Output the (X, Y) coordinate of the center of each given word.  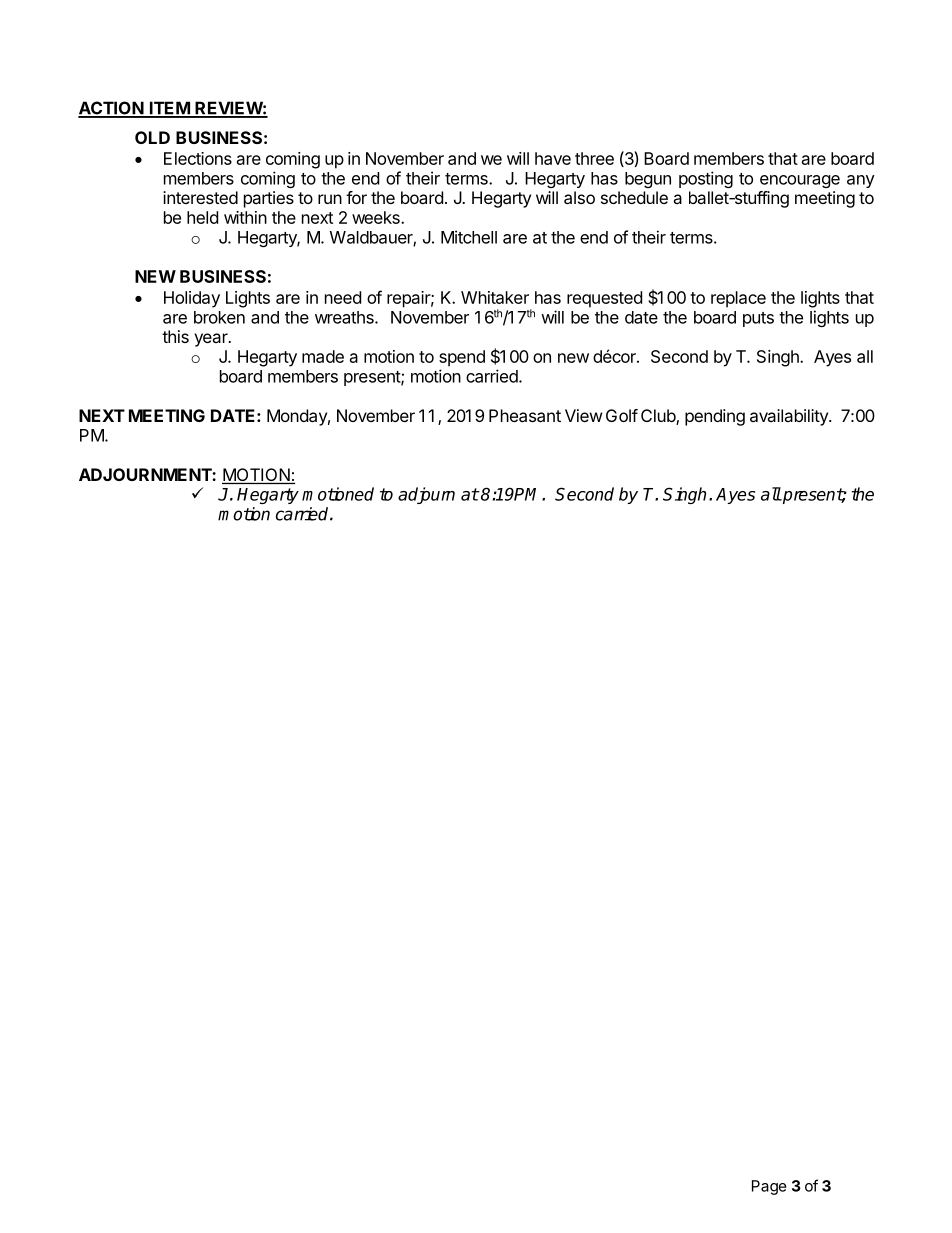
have (553, 158)
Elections (198, 158)
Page (769, 1187)
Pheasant (525, 415)
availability (790, 417)
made (323, 356)
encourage (800, 181)
